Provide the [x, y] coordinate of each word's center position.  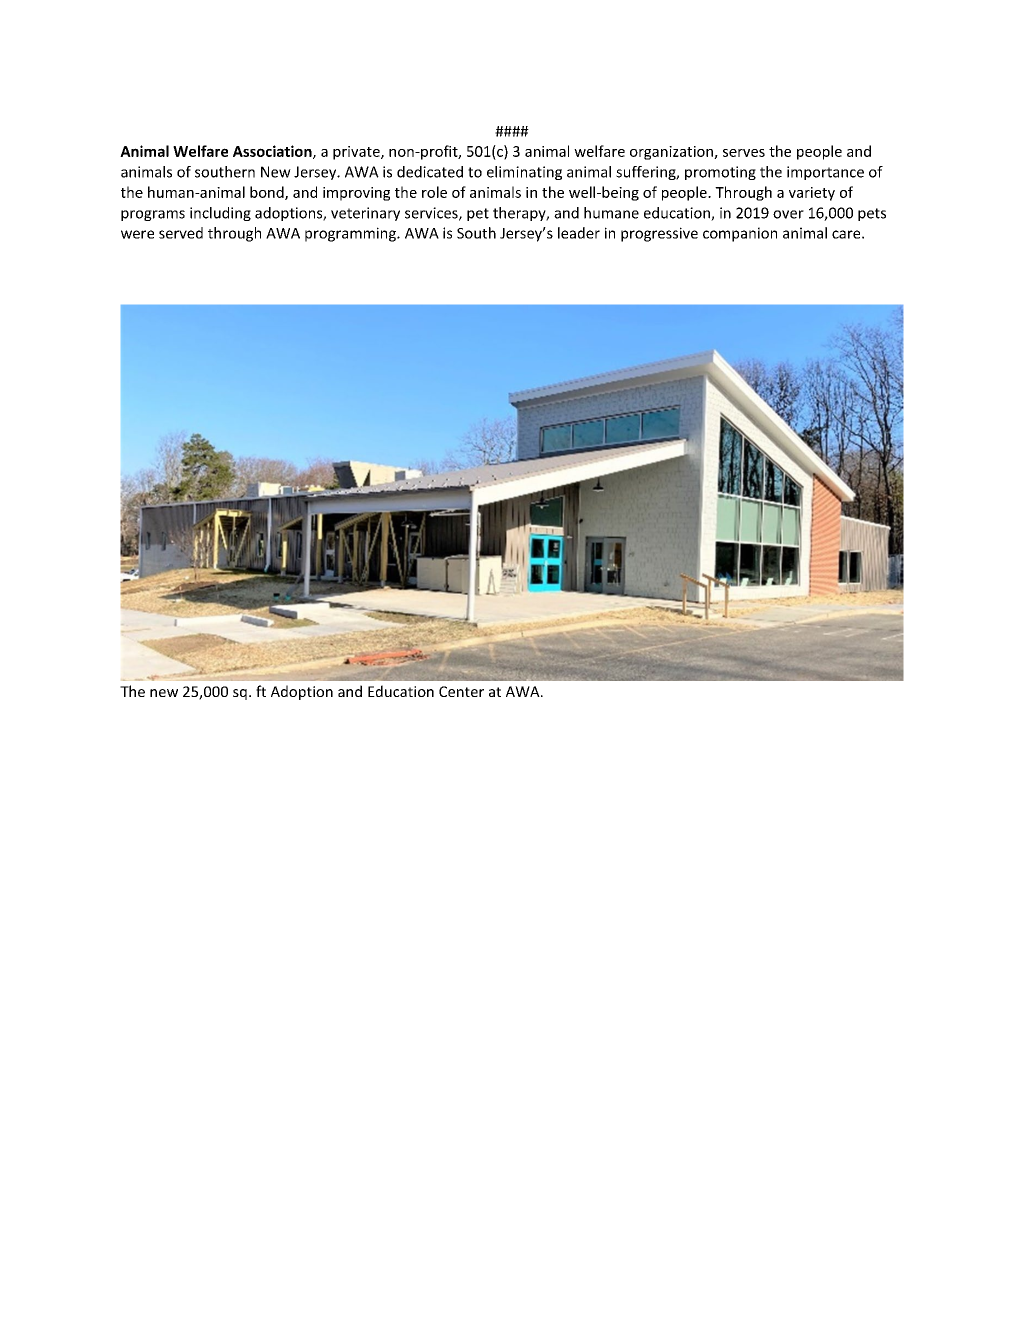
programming [351, 234]
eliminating [524, 173]
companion [740, 234]
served [181, 233]
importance [825, 173]
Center [461, 691]
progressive [659, 234]
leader [579, 233]
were [137, 234]
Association [273, 152]
